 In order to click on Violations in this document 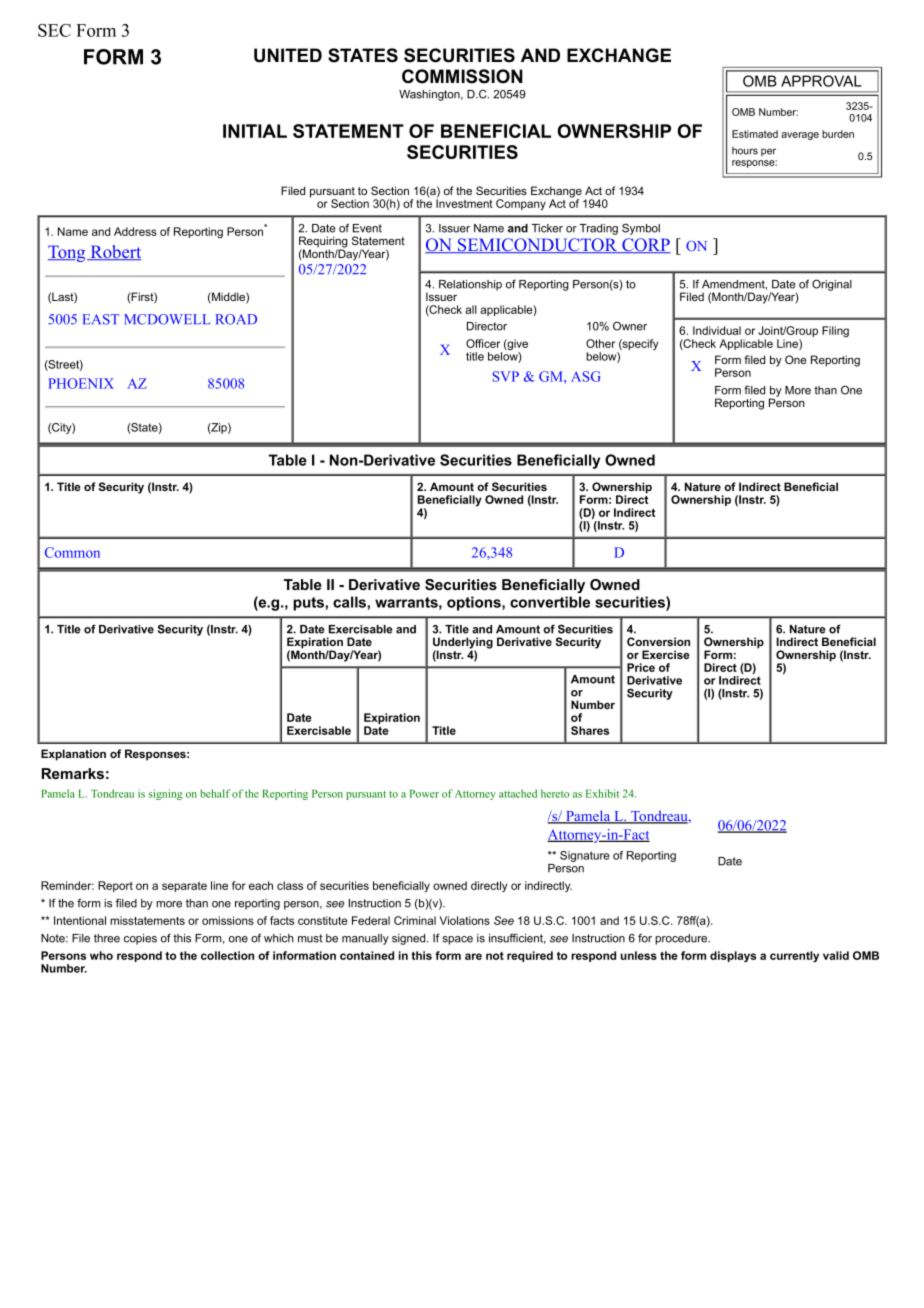, I will do `click(464, 920)`.
